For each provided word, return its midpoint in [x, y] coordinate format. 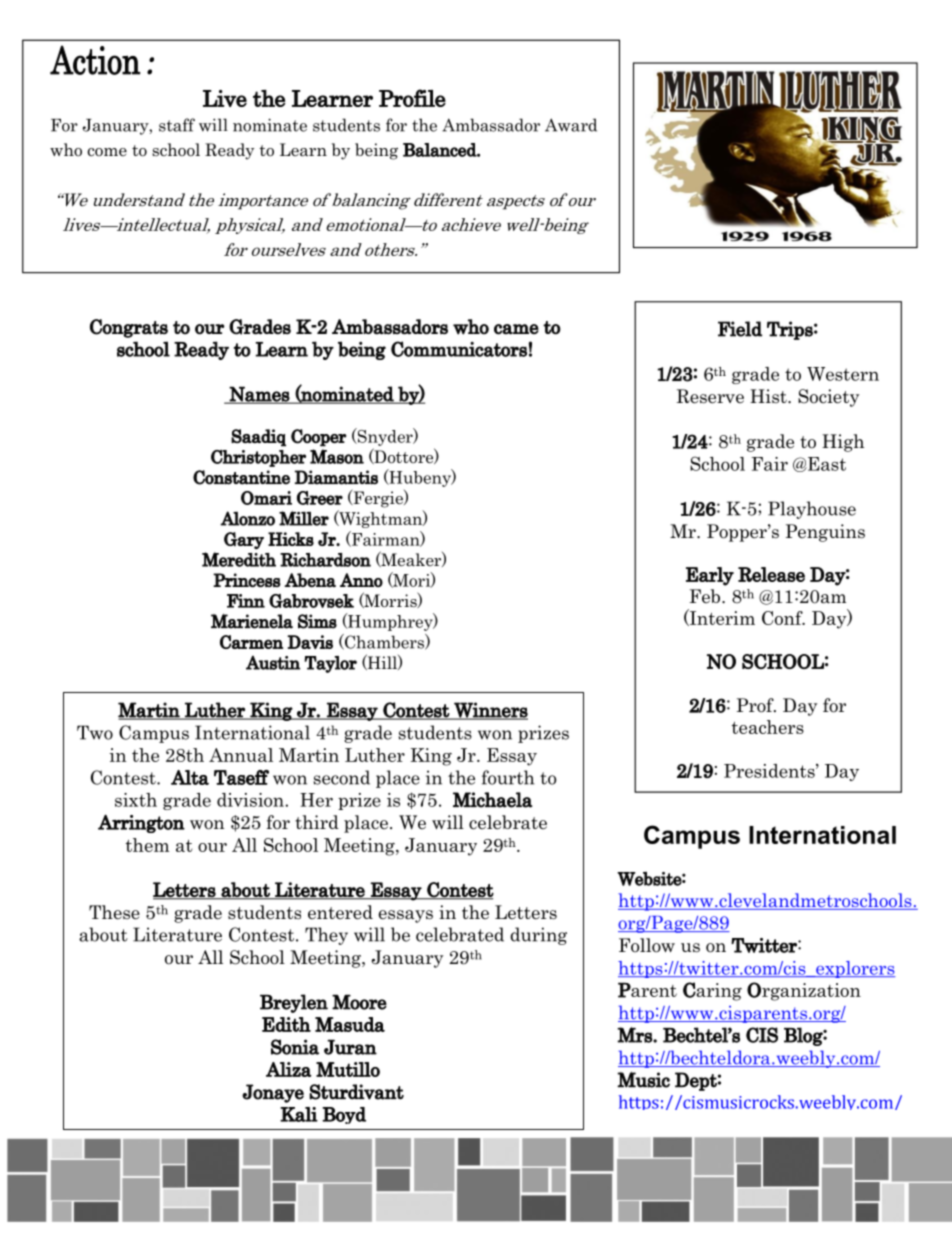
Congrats [129, 328]
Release [771, 574]
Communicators [459, 349]
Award [571, 125]
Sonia [295, 1047]
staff [177, 125]
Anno [361, 580]
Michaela [493, 800]
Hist [769, 396]
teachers [768, 727]
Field [740, 329]
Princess [247, 580]
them [147, 845]
